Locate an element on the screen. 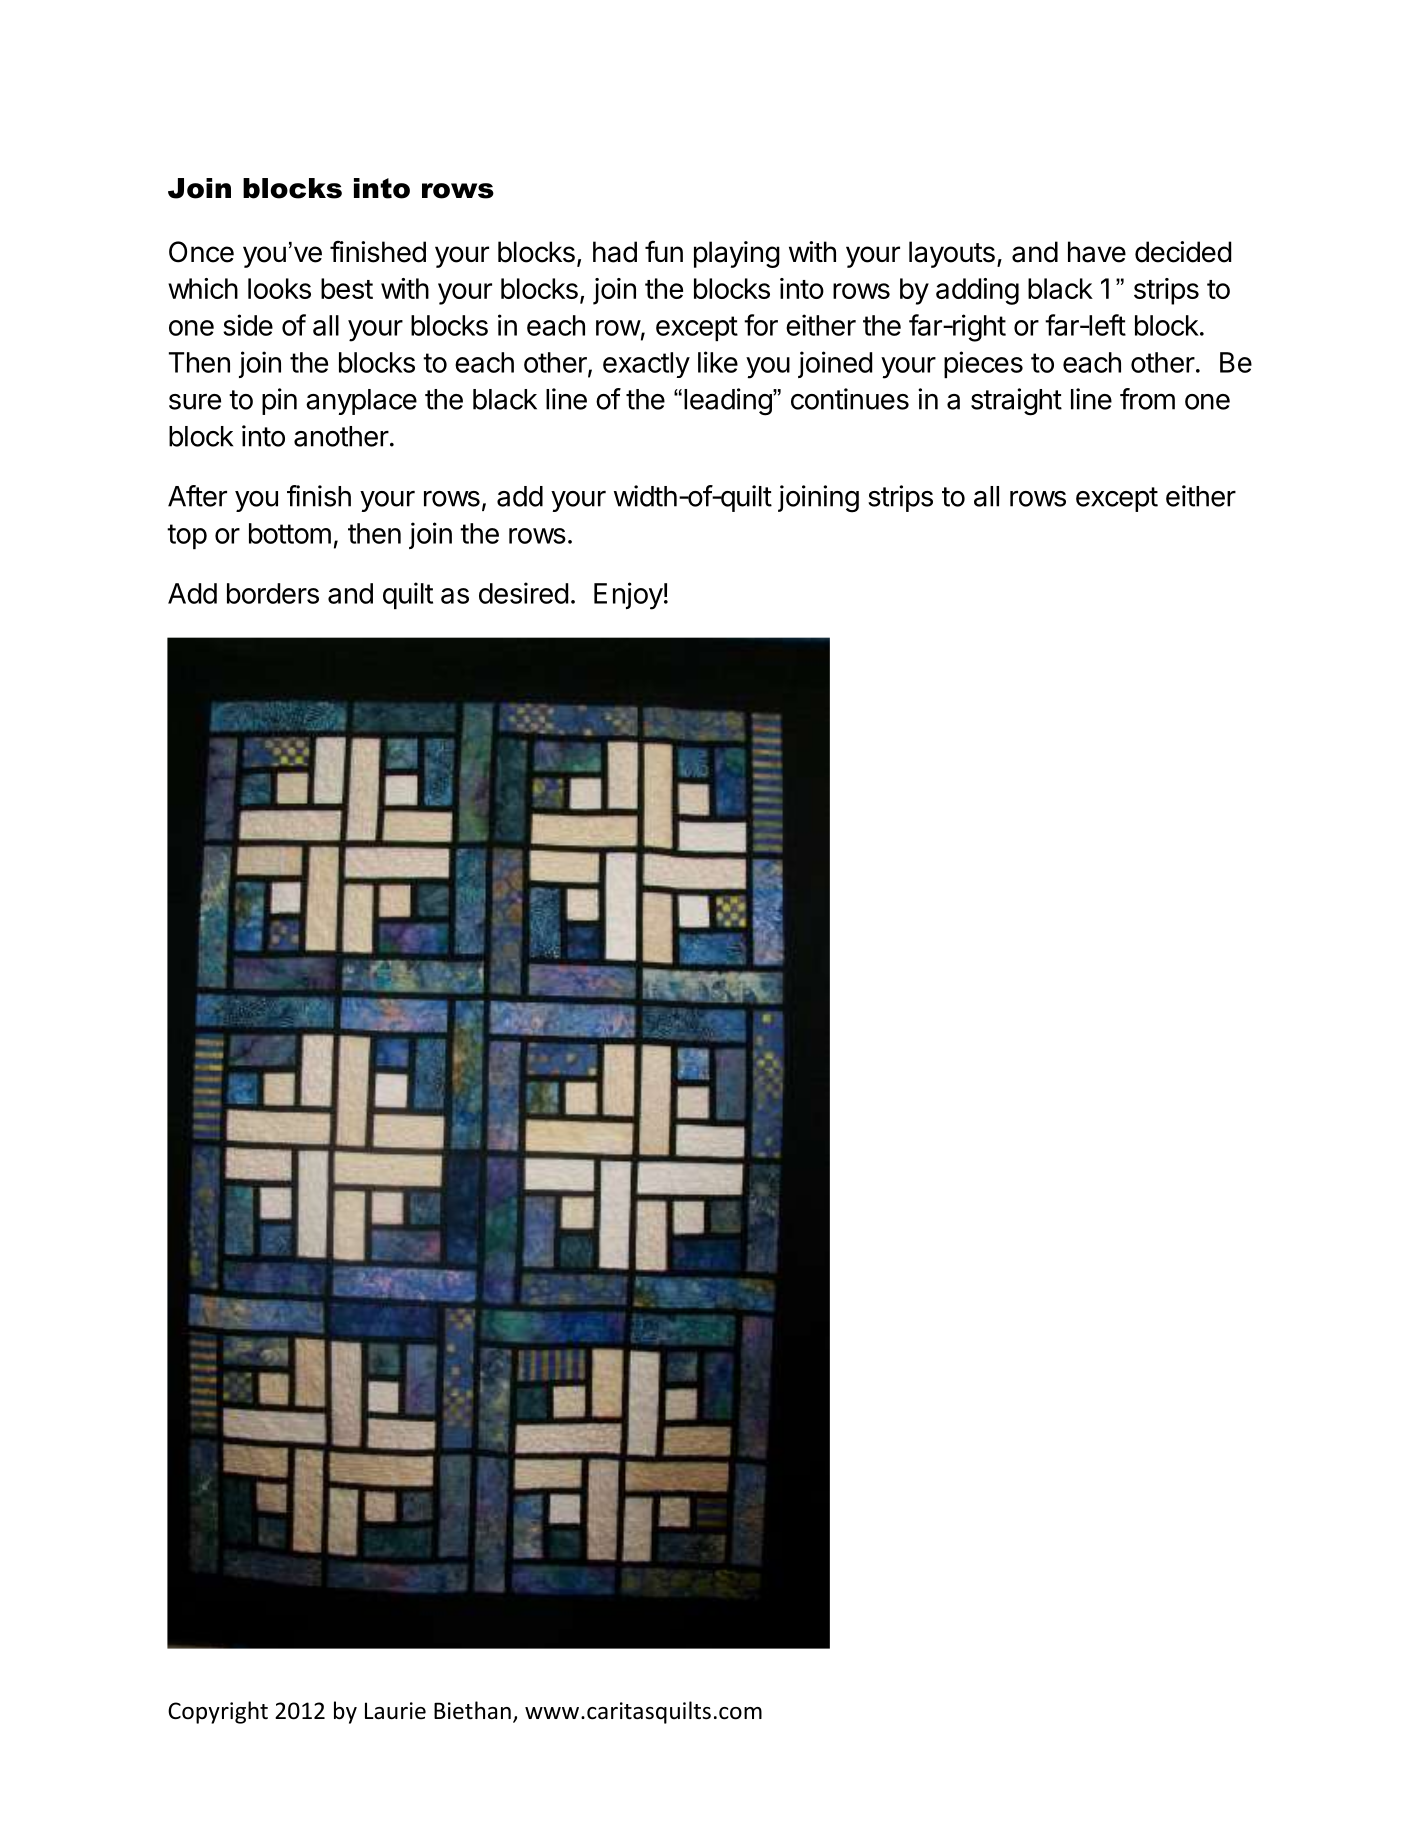  bottom is located at coordinates (290, 533).
